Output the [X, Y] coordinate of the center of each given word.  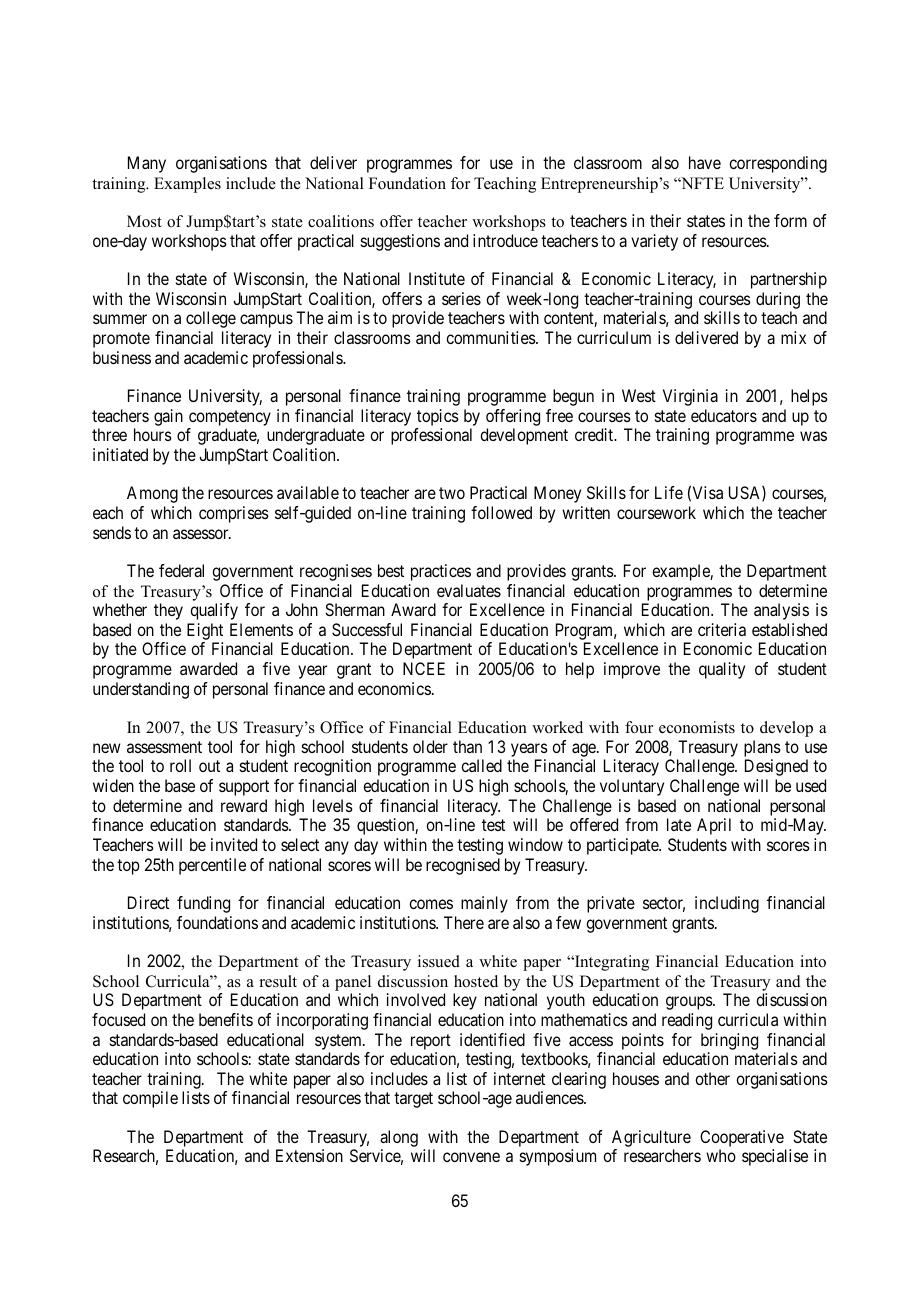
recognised [463, 866]
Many [147, 164]
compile [150, 1099]
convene [471, 1157]
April [714, 826]
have [705, 162]
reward [244, 805]
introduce [505, 240]
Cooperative [742, 1138]
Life [669, 492]
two [452, 493]
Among [152, 494]
